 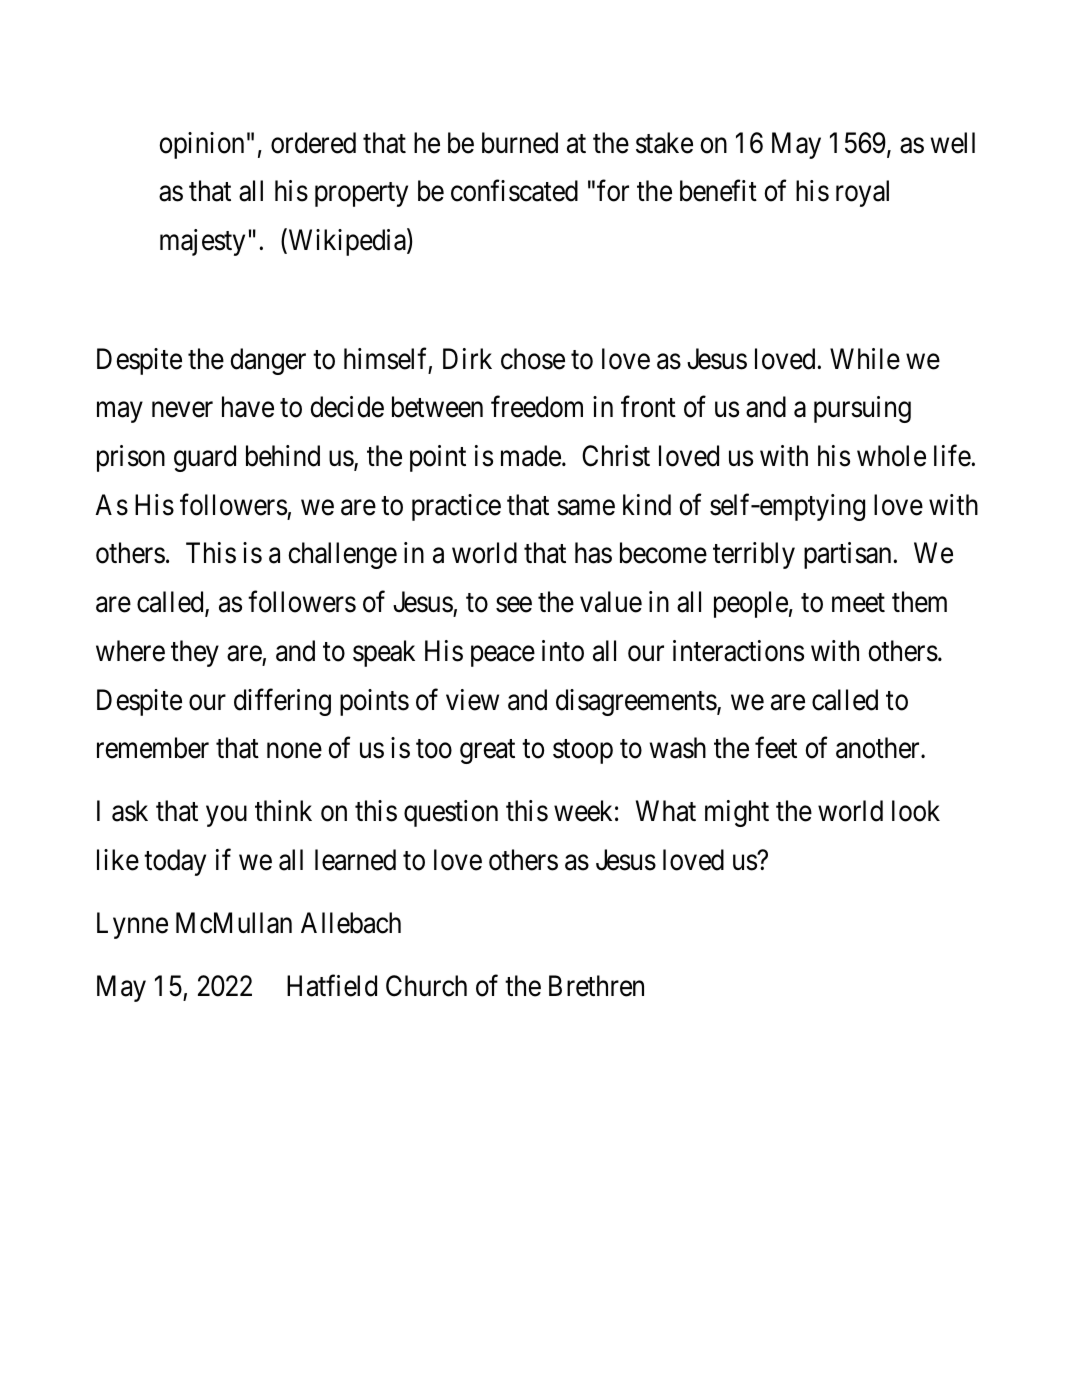 I want to click on guard, so click(x=205, y=458).
